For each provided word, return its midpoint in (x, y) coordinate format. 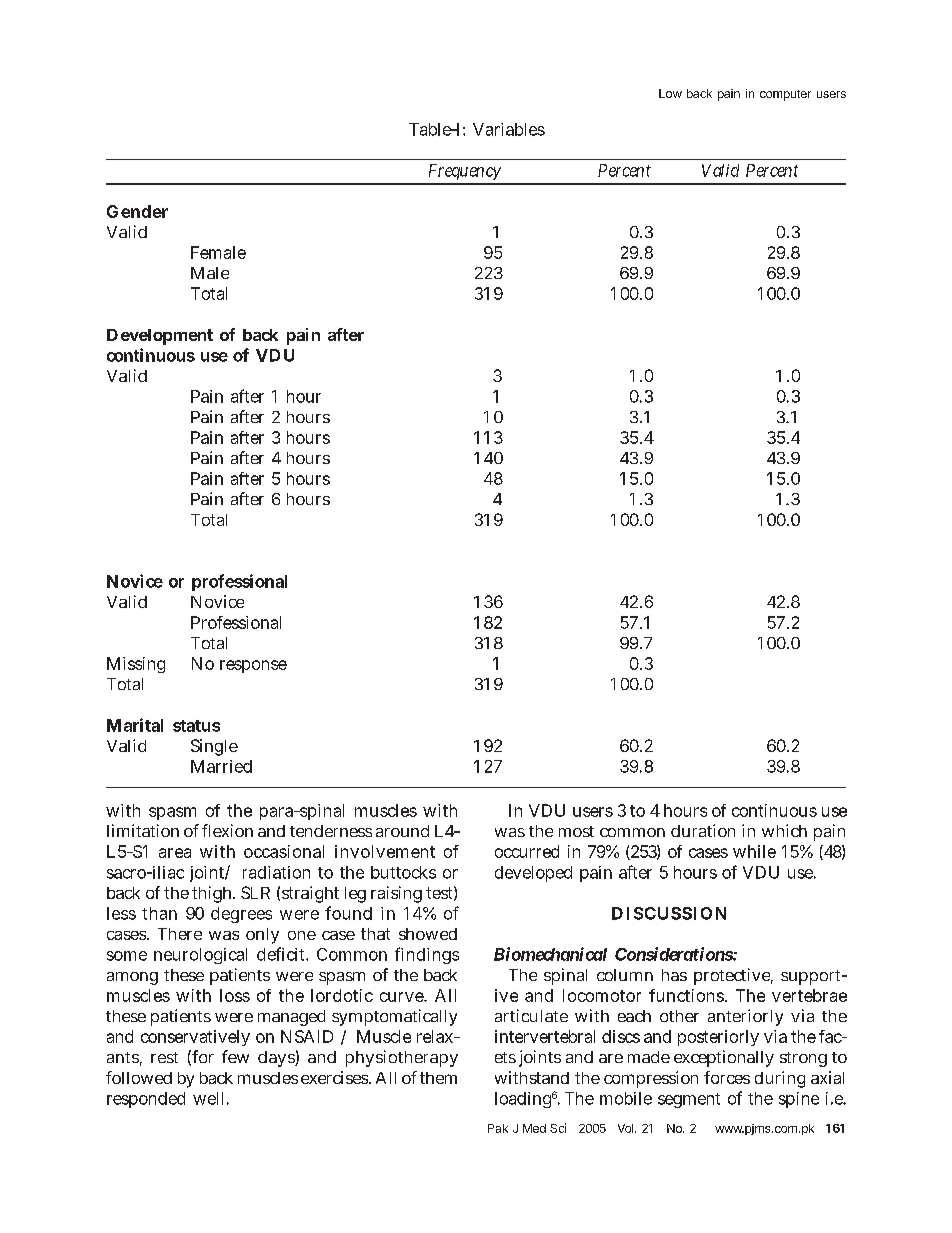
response (253, 666)
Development (160, 337)
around (402, 831)
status (196, 726)
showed (428, 934)
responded (146, 1100)
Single (214, 747)
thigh (213, 894)
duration (703, 830)
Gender (137, 211)
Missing (136, 665)
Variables (509, 129)
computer (785, 95)
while (754, 851)
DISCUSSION (669, 913)
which (784, 830)
